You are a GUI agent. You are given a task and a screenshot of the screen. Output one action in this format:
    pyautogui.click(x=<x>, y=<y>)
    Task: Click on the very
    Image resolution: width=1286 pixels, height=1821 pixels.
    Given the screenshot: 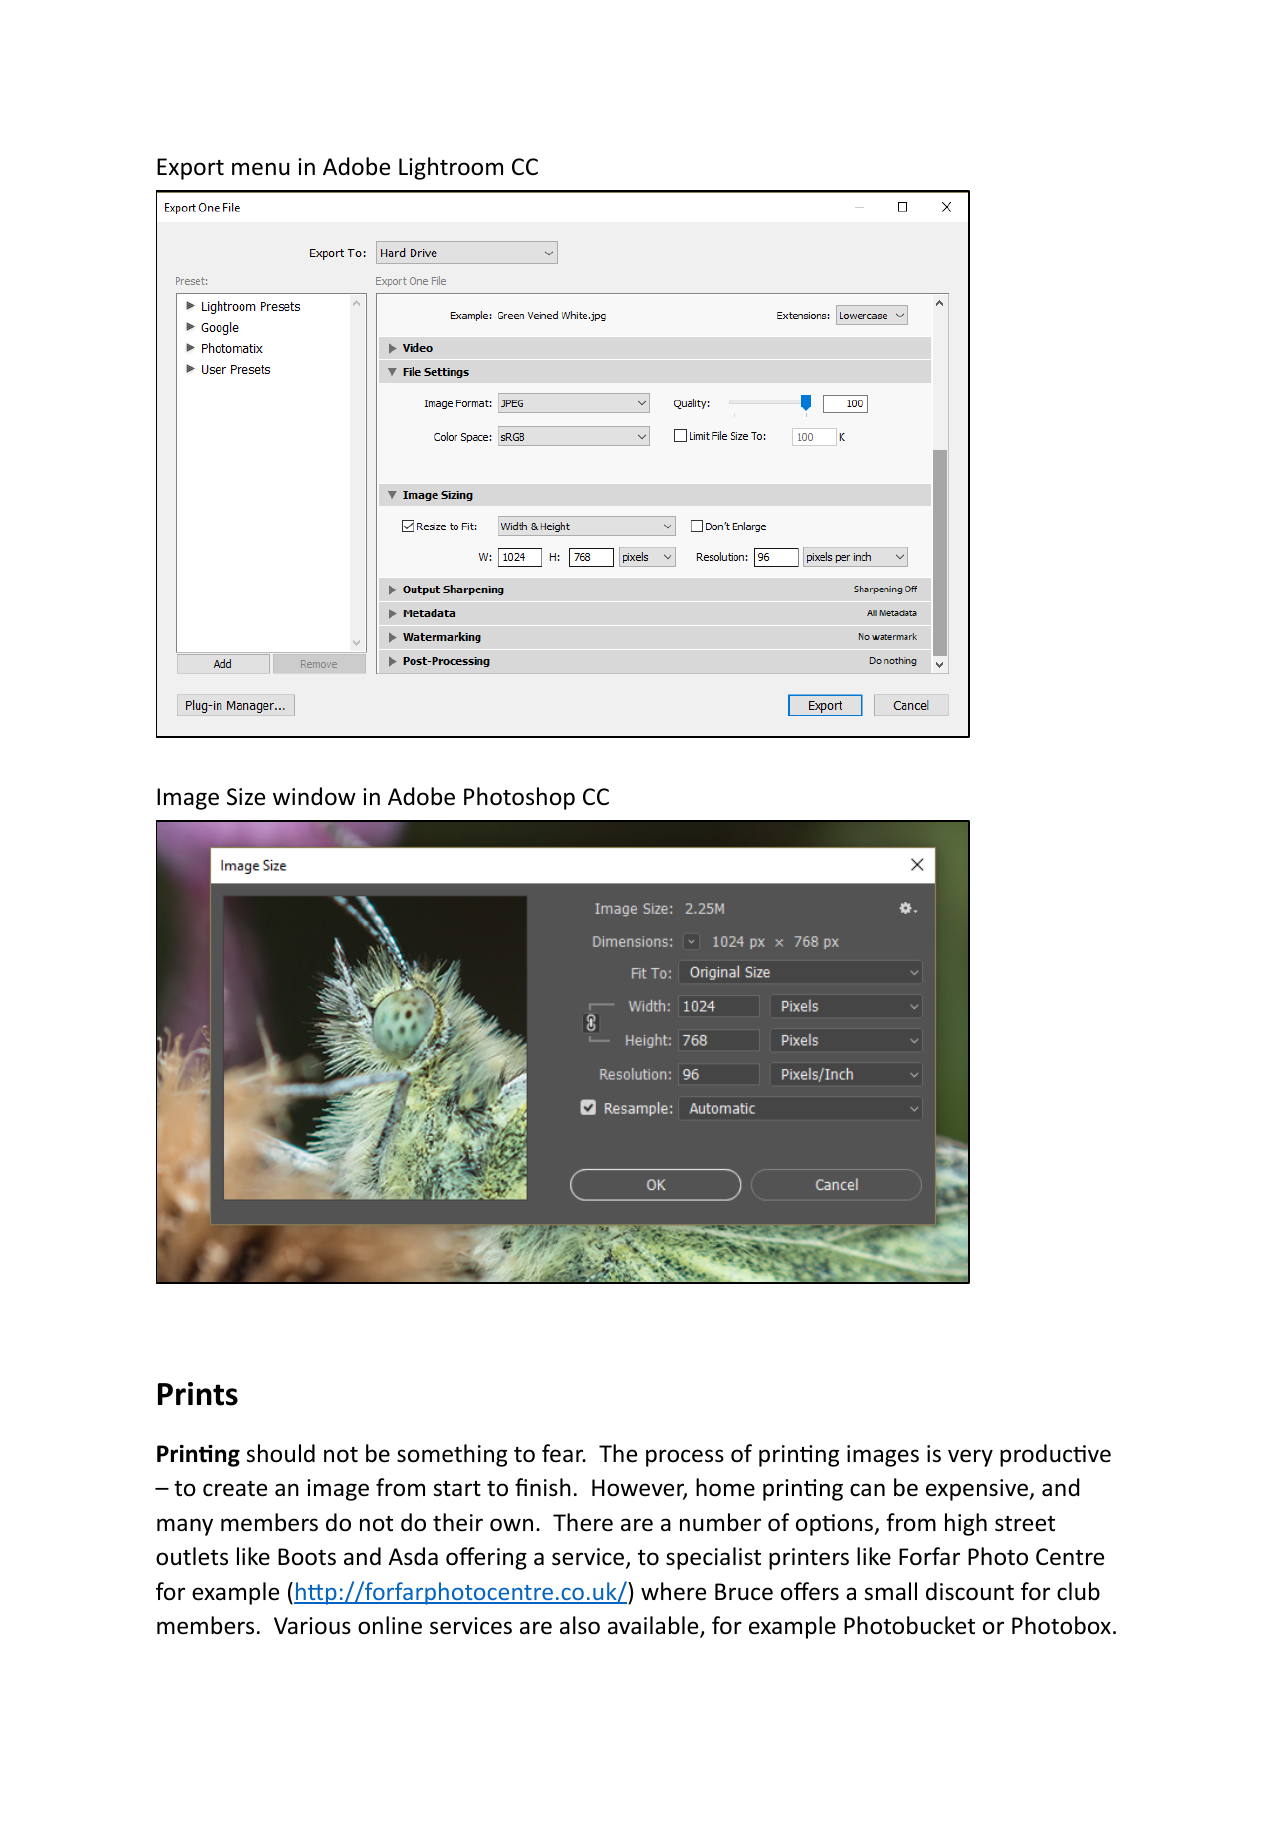 What is the action you would take?
    pyautogui.click(x=970, y=1458)
